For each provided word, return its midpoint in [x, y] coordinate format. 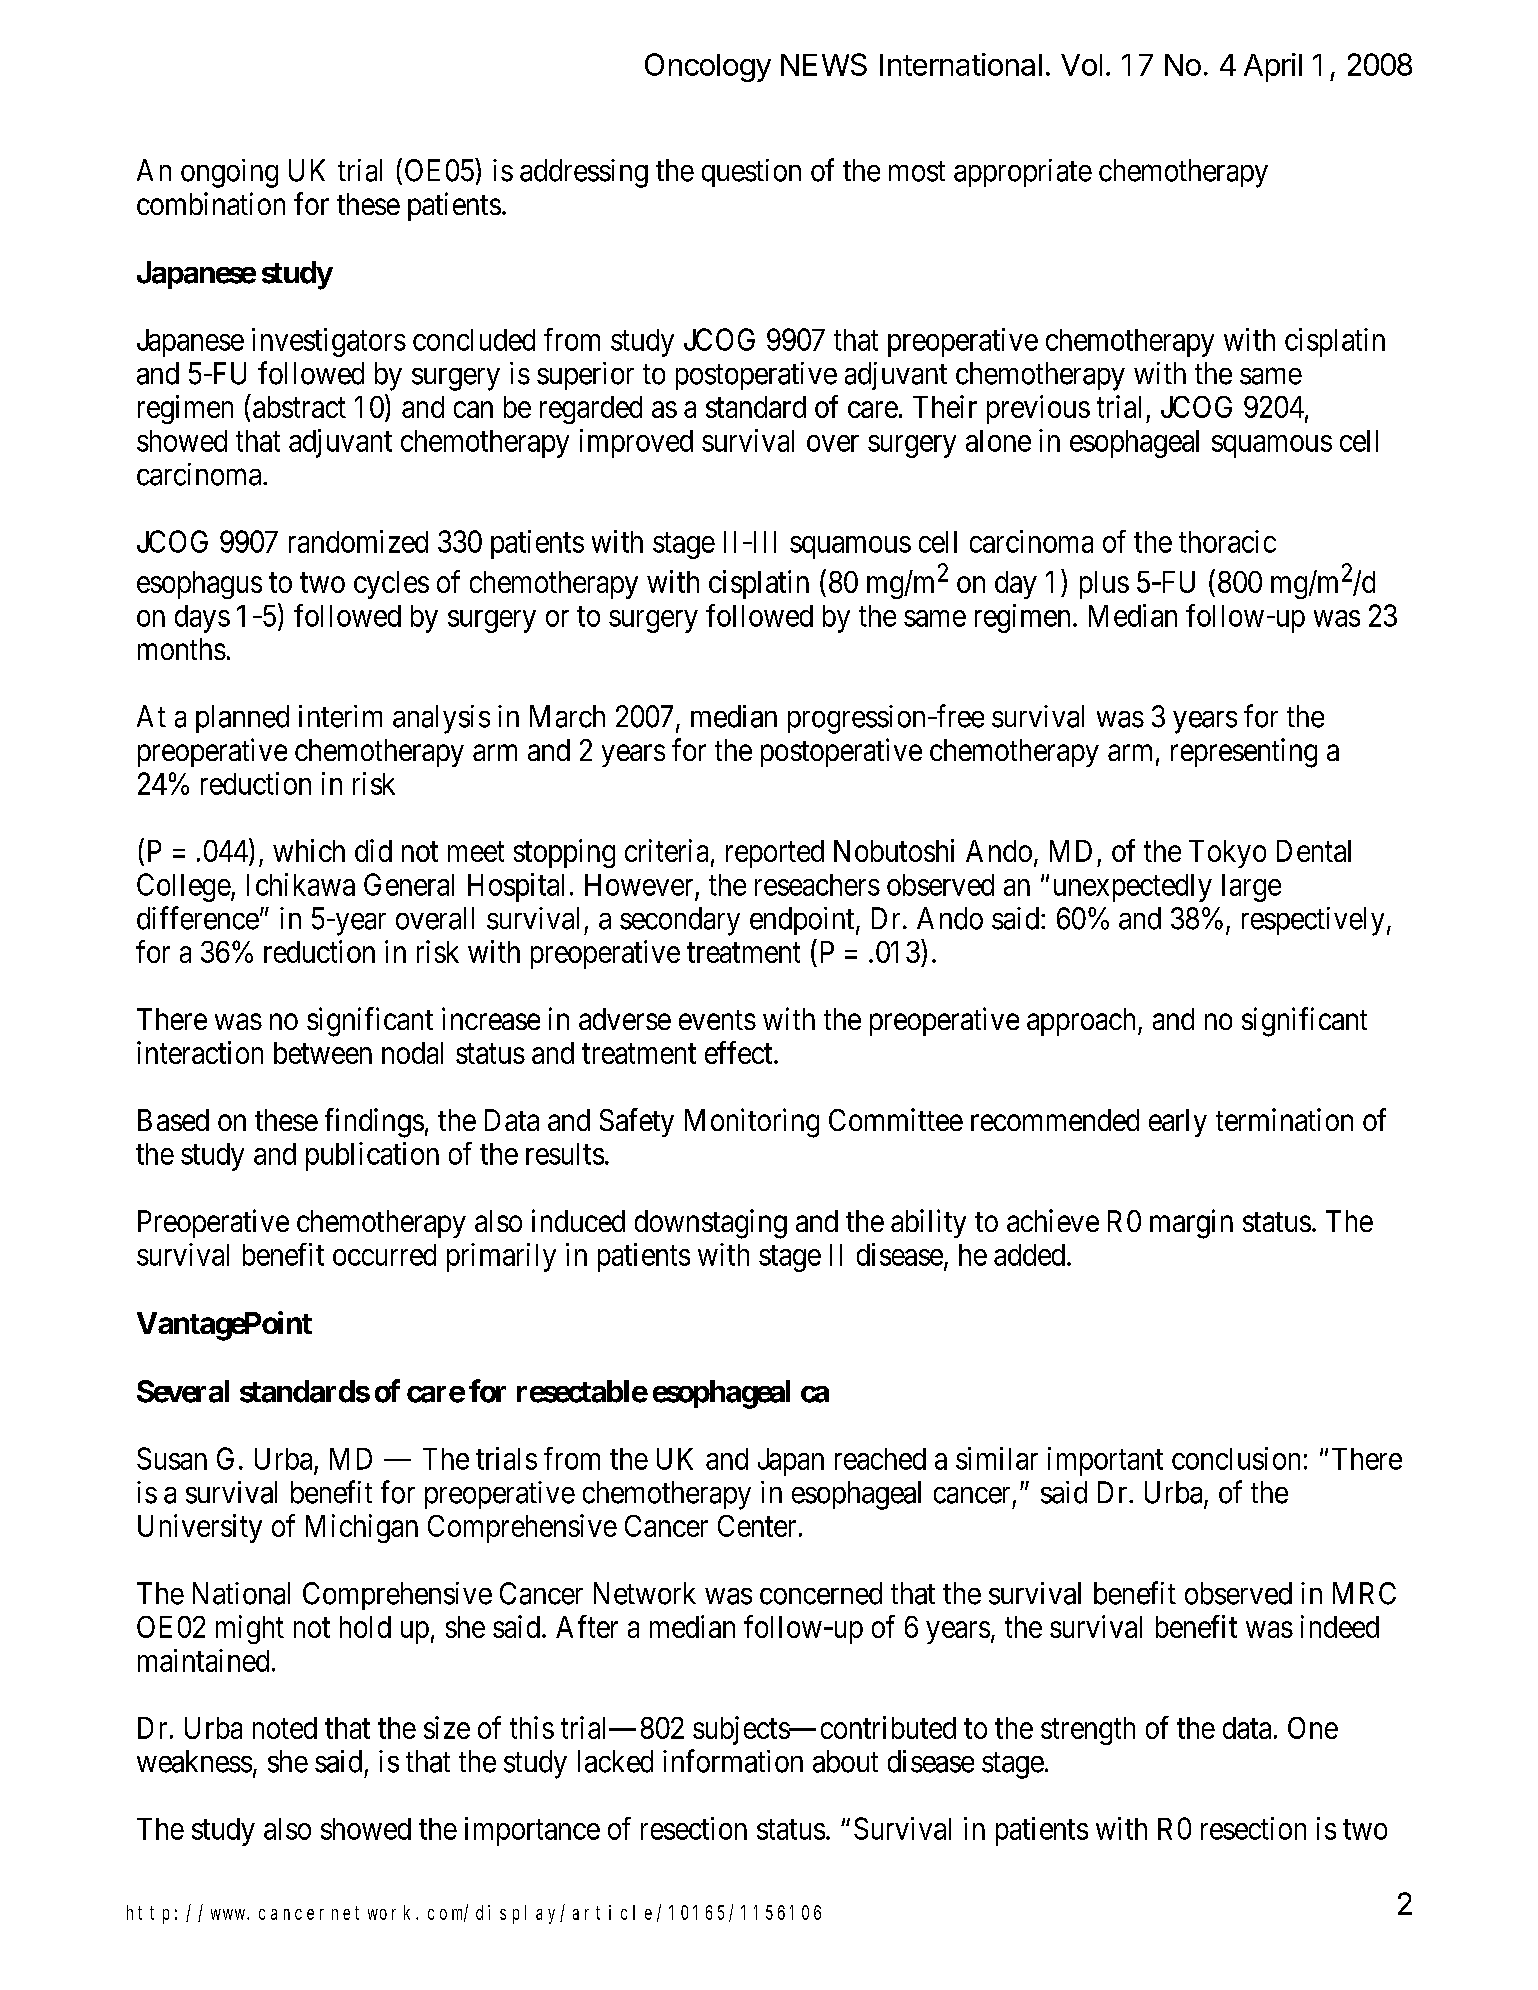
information [733, 1761]
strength [1088, 1731]
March [567, 716]
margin [1191, 1224]
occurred [384, 1255]
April [1273, 67]
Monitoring [752, 1123]
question [751, 173]
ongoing [229, 173]
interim [340, 716]
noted [285, 1728]
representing [1244, 753]
